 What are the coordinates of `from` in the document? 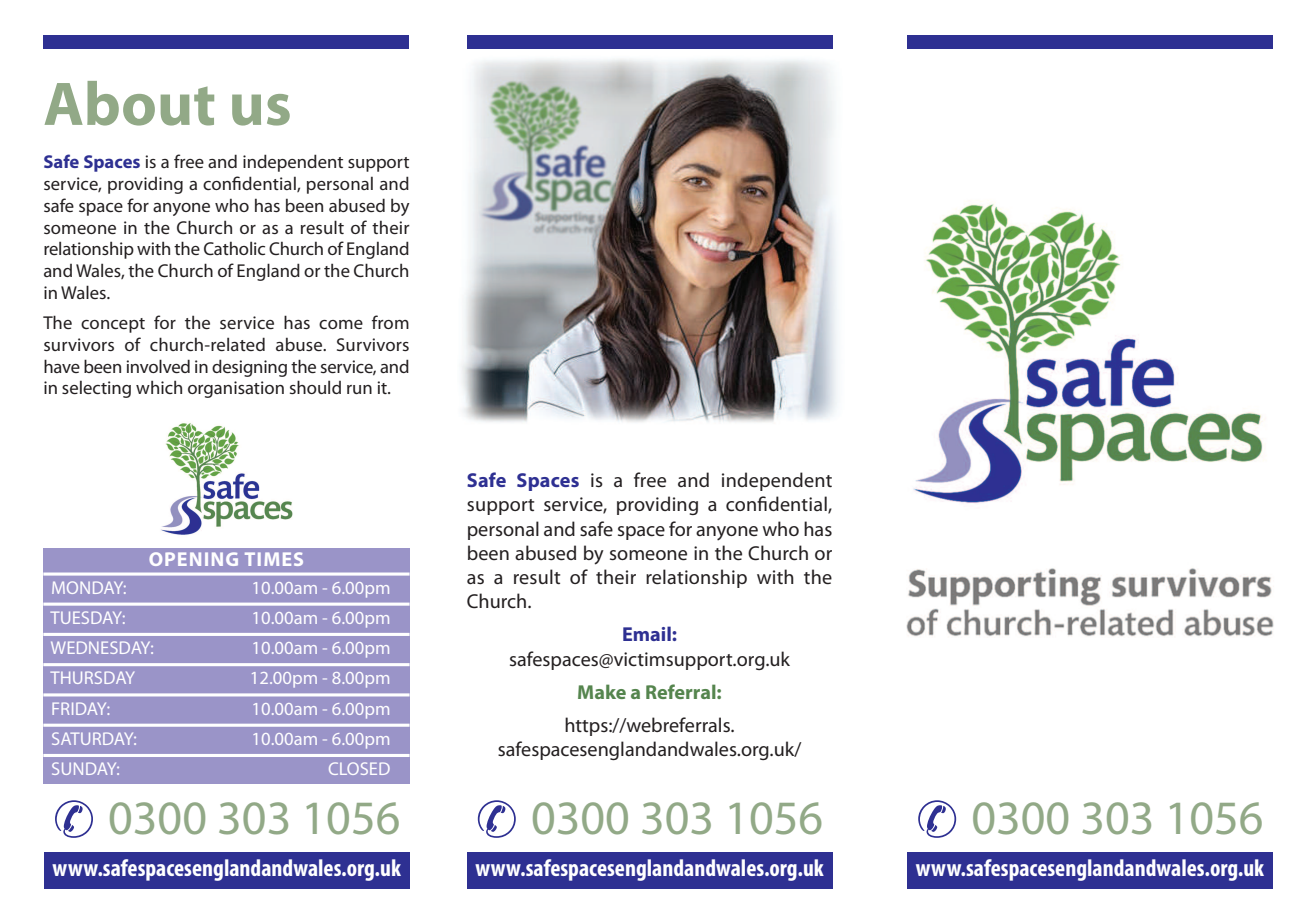 It's located at (390, 322).
